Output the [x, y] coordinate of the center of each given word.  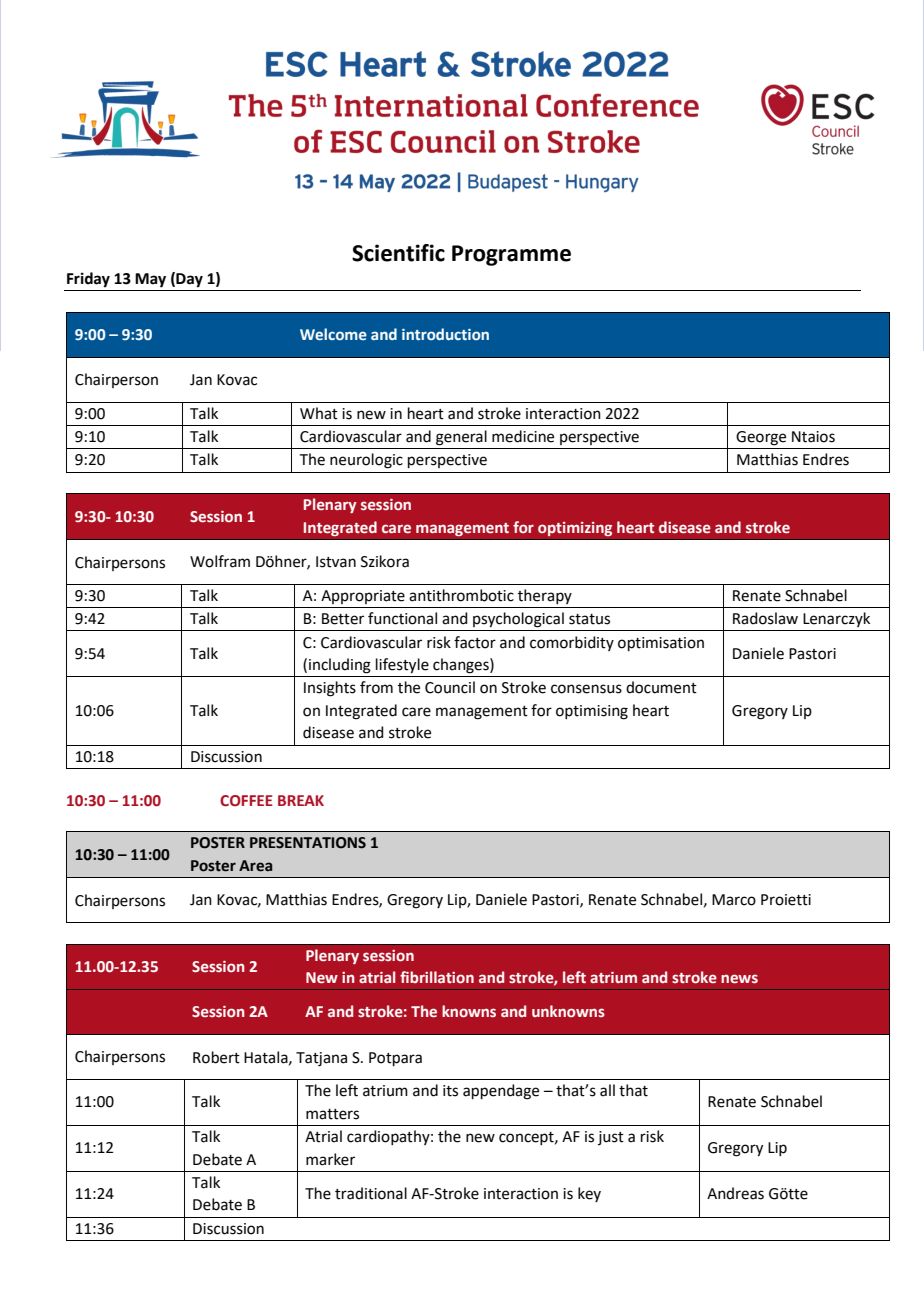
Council [450, 687]
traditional [371, 1193]
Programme [511, 255]
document [661, 687]
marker [330, 1159]
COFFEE [246, 801]
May [150, 280]
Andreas [735, 1193]
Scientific [398, 253]
